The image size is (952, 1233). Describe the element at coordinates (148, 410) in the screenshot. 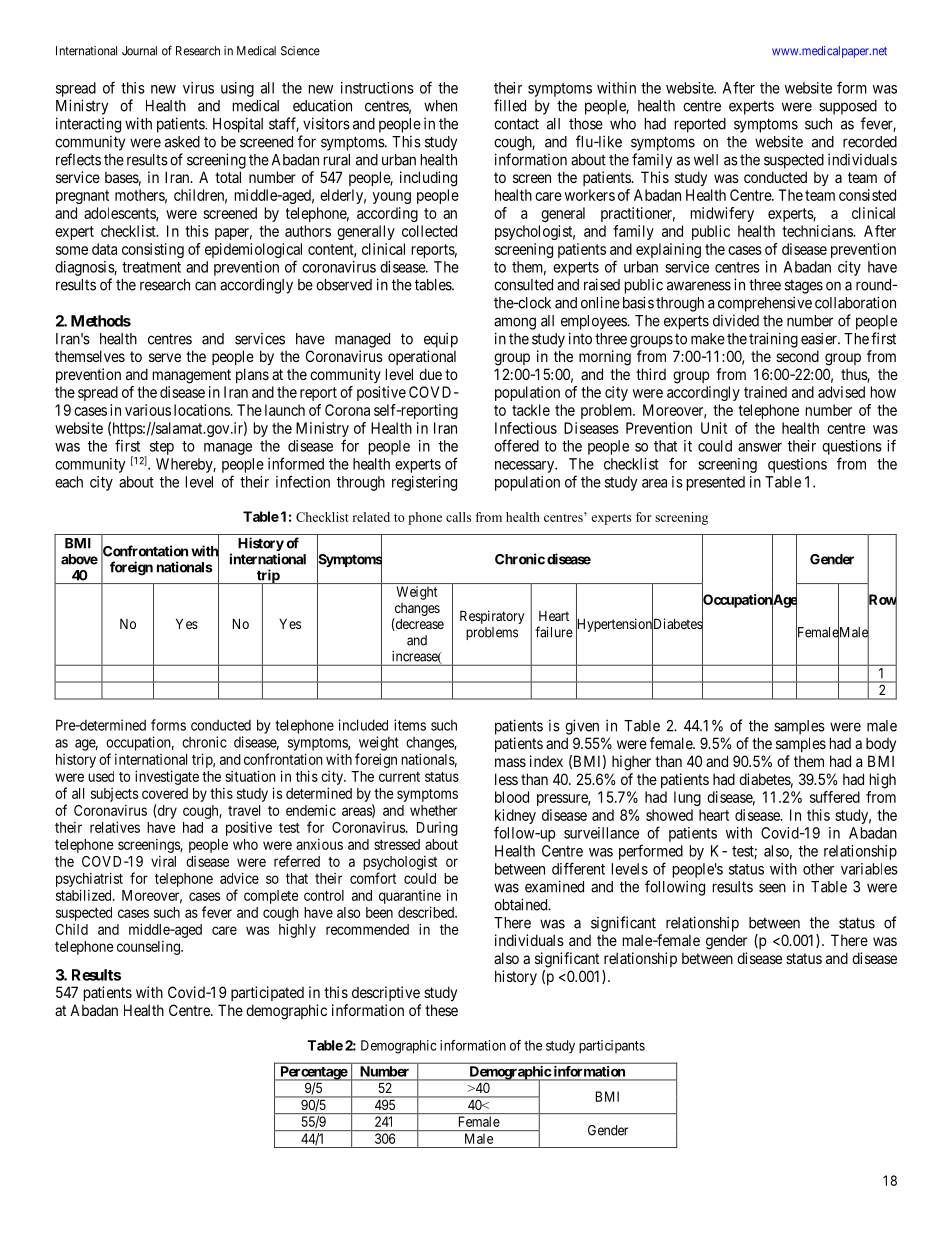

I see `various` at that location.
